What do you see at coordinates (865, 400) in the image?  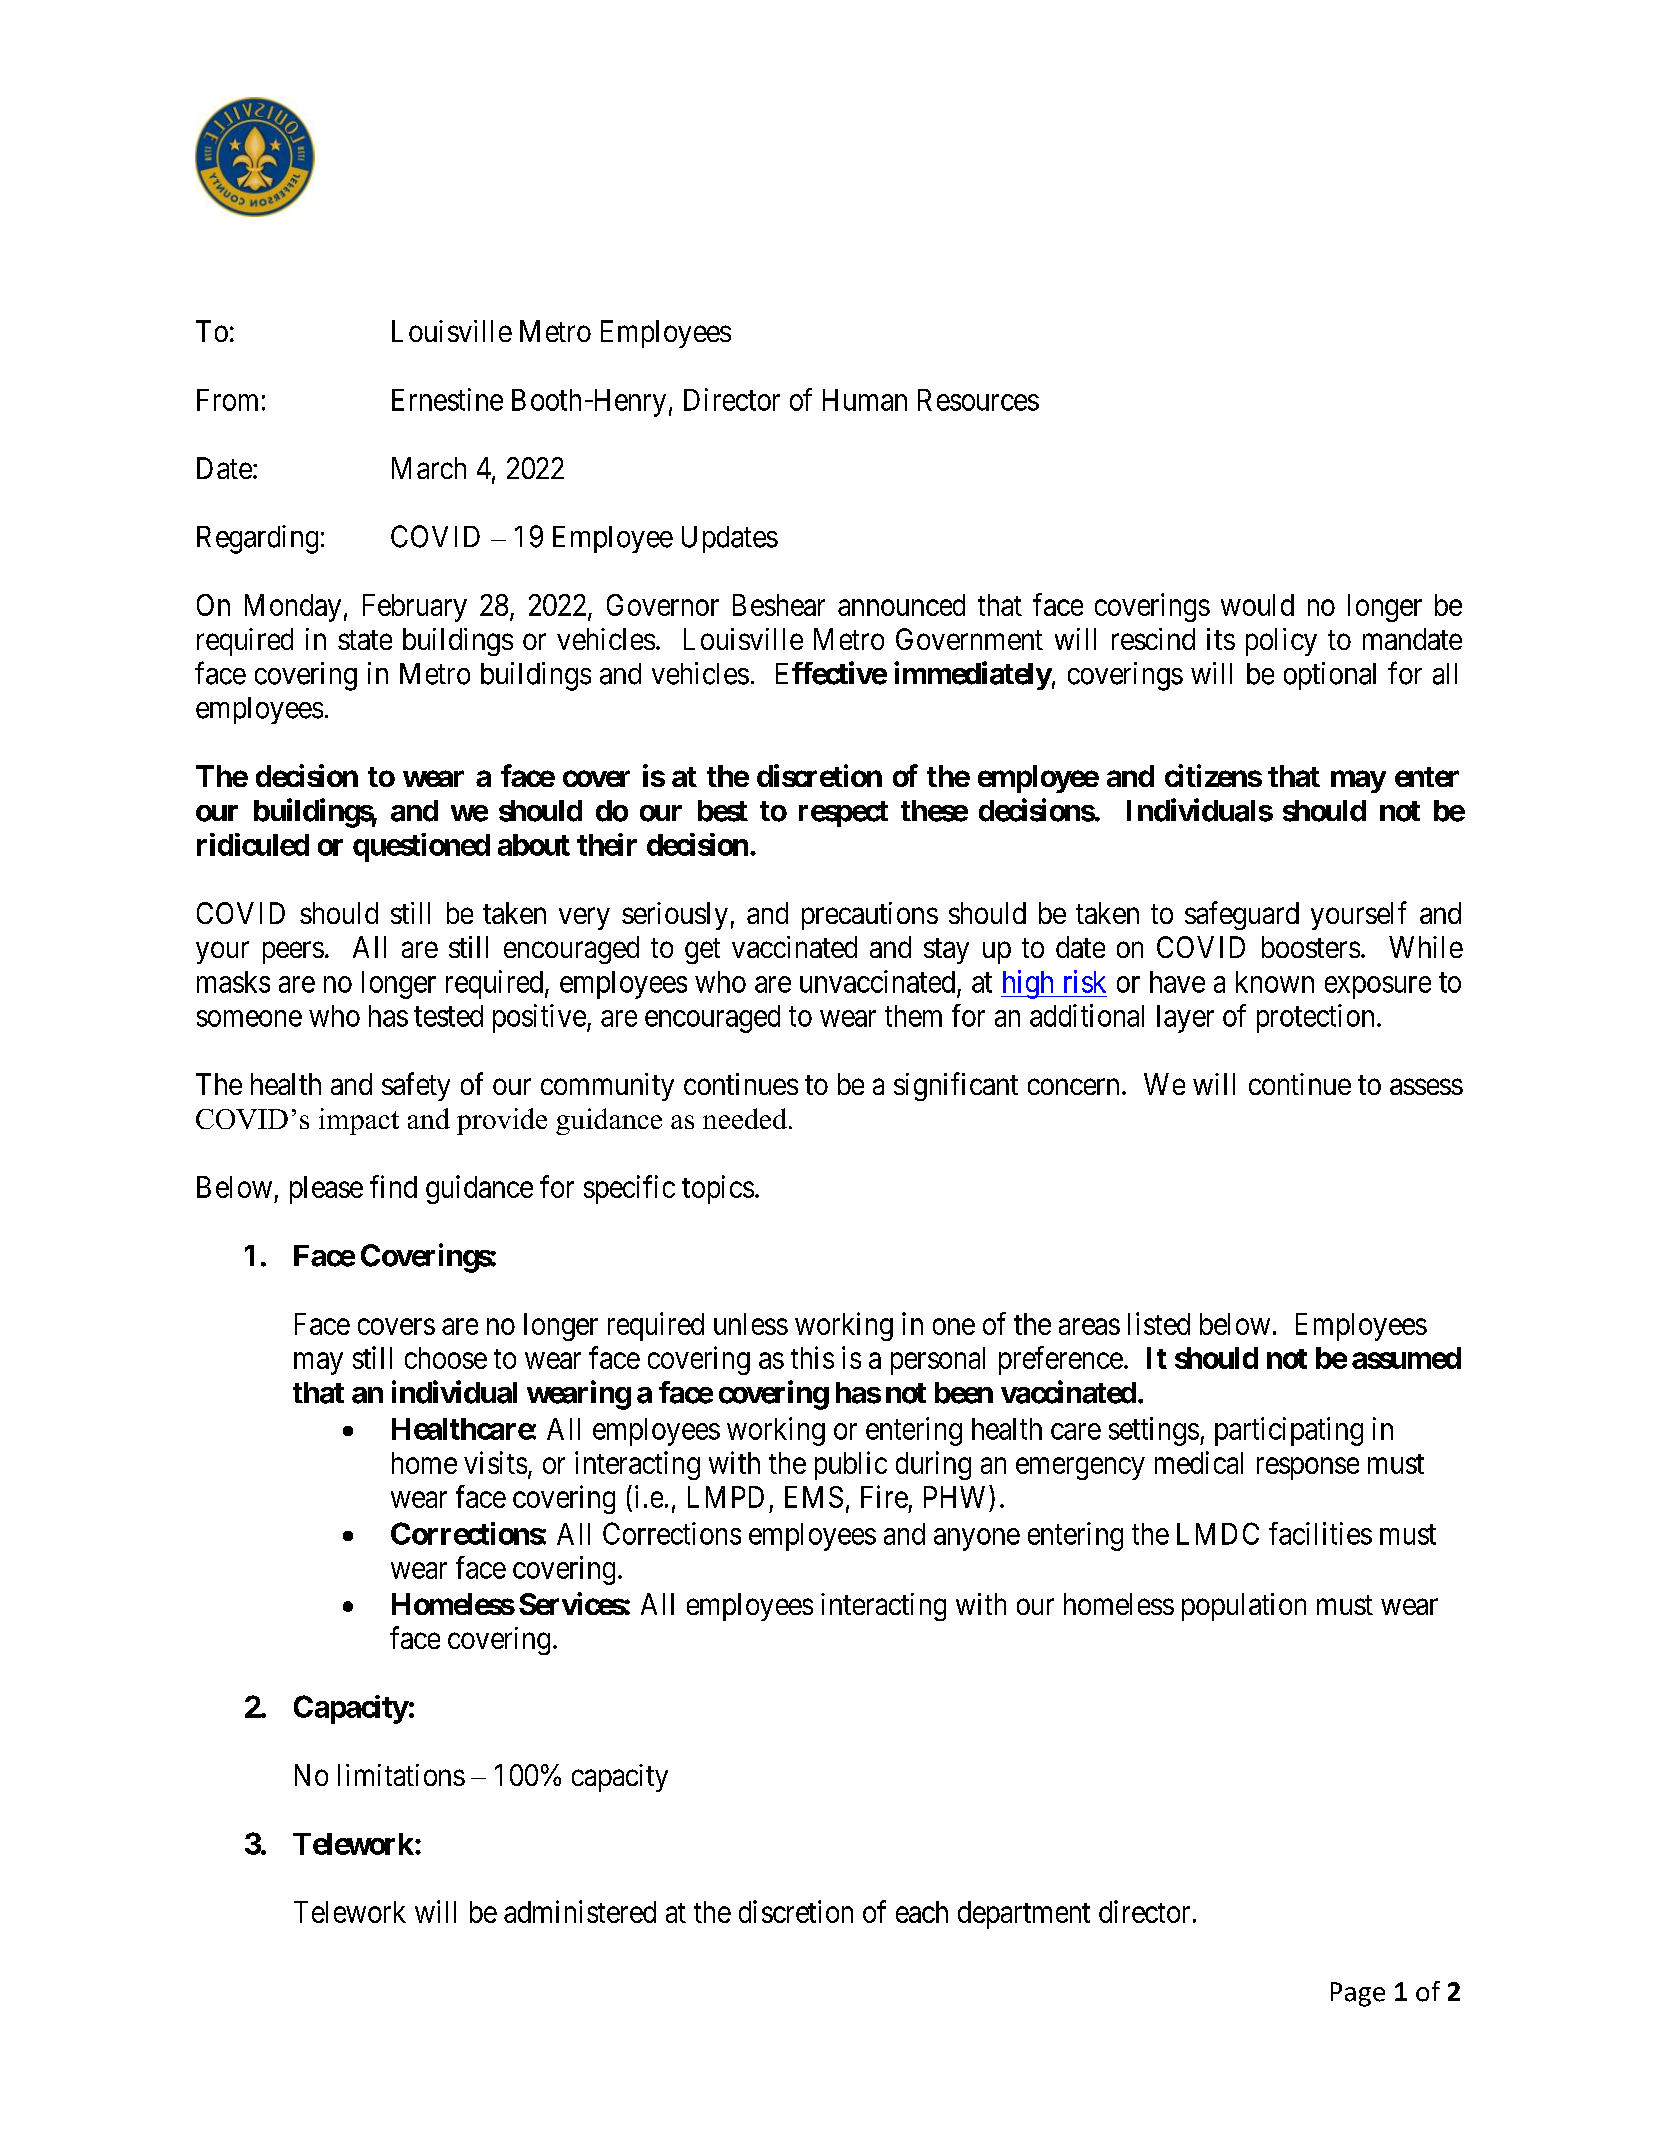 I see `Human` at bounding box center [865, 400].
